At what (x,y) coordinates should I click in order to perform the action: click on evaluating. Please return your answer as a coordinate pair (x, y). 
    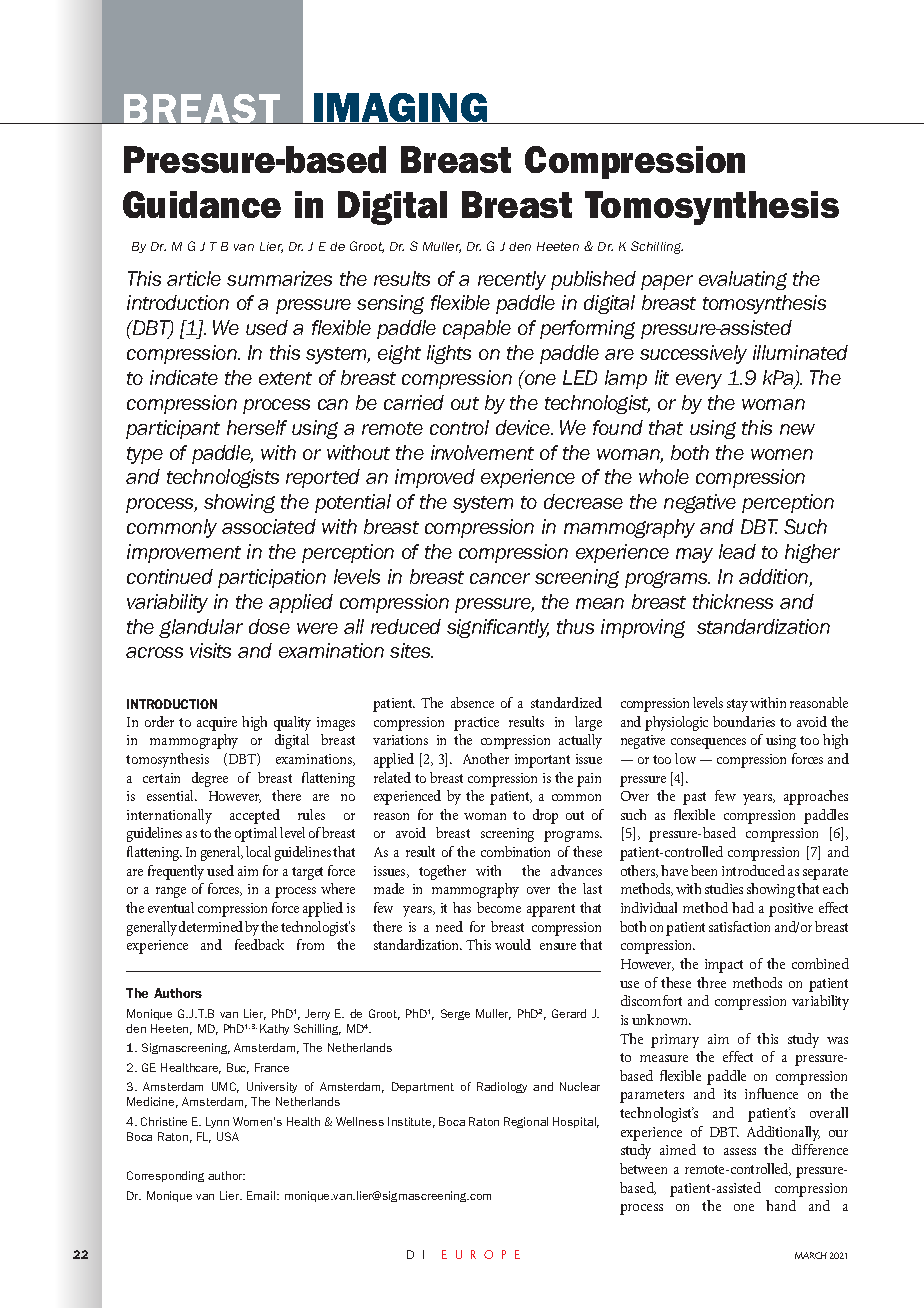
    Looking at the image, I should click on (743, 280).
